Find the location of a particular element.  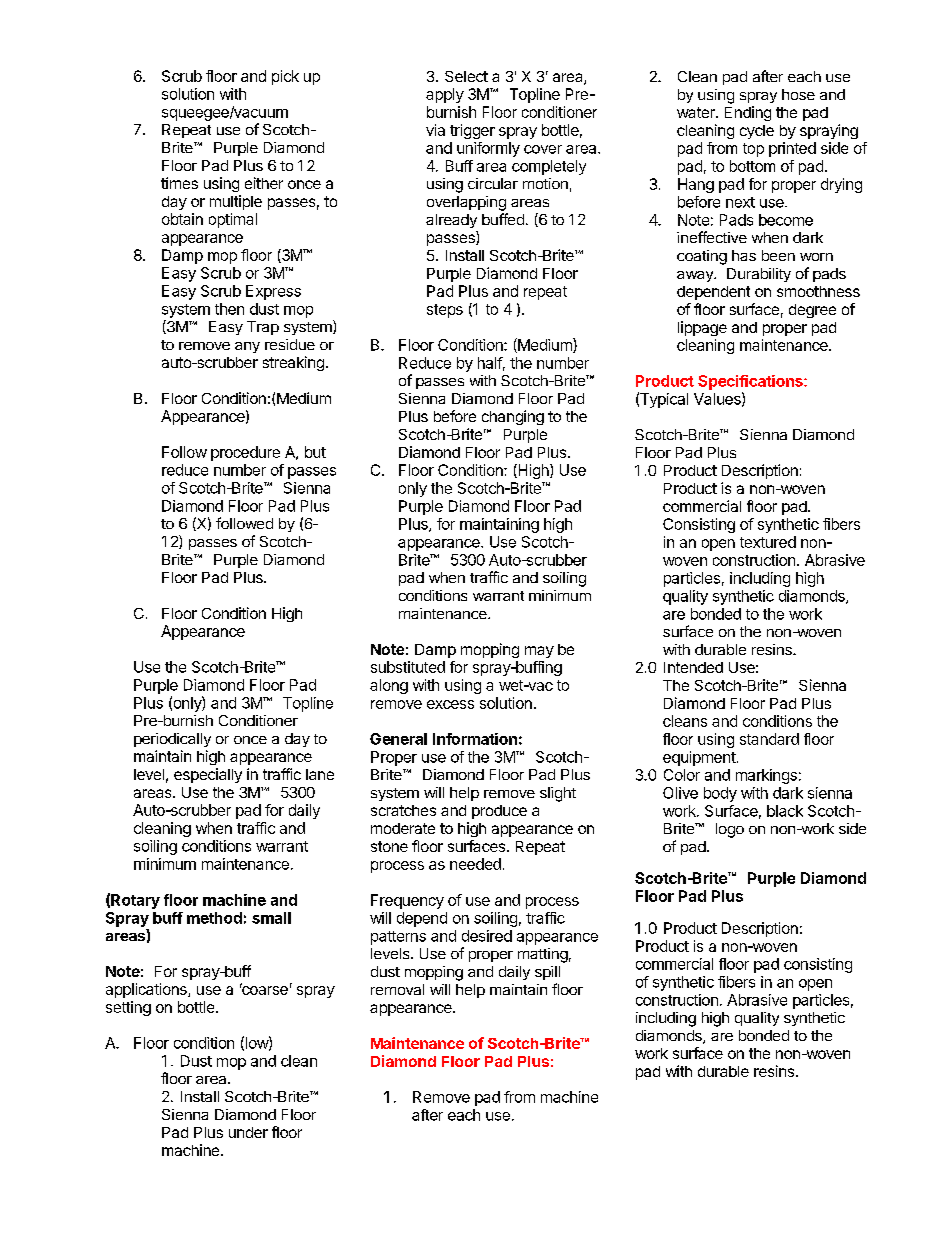

pick is located at coordinates (285, 77).
